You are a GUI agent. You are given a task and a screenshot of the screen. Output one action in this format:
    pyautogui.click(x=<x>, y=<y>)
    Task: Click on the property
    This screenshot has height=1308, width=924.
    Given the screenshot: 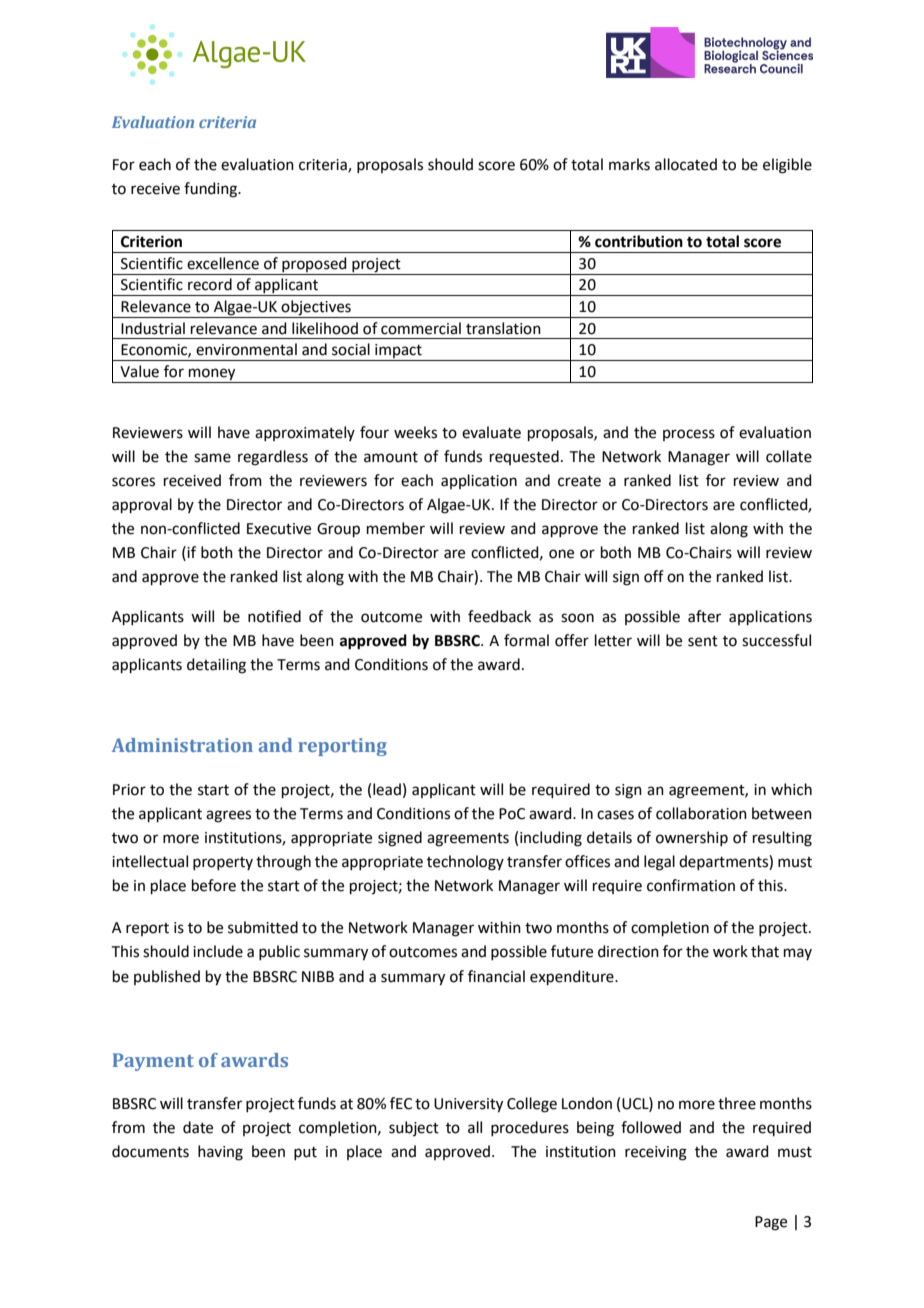 What is the action you would take?
    pyautogui.click(x=223, y=863)
